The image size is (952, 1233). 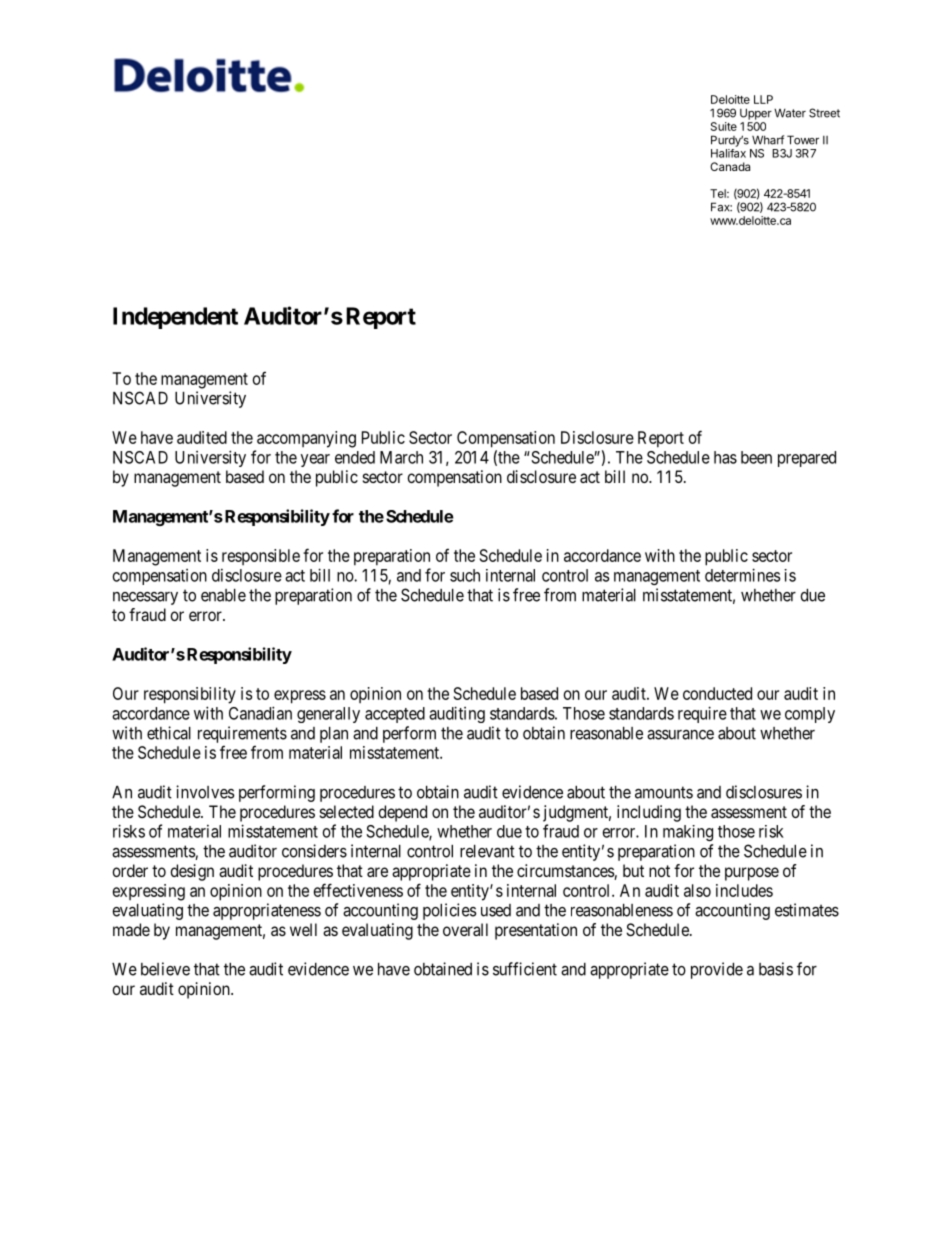 I want to click on year, so click(x=315, y=460).
